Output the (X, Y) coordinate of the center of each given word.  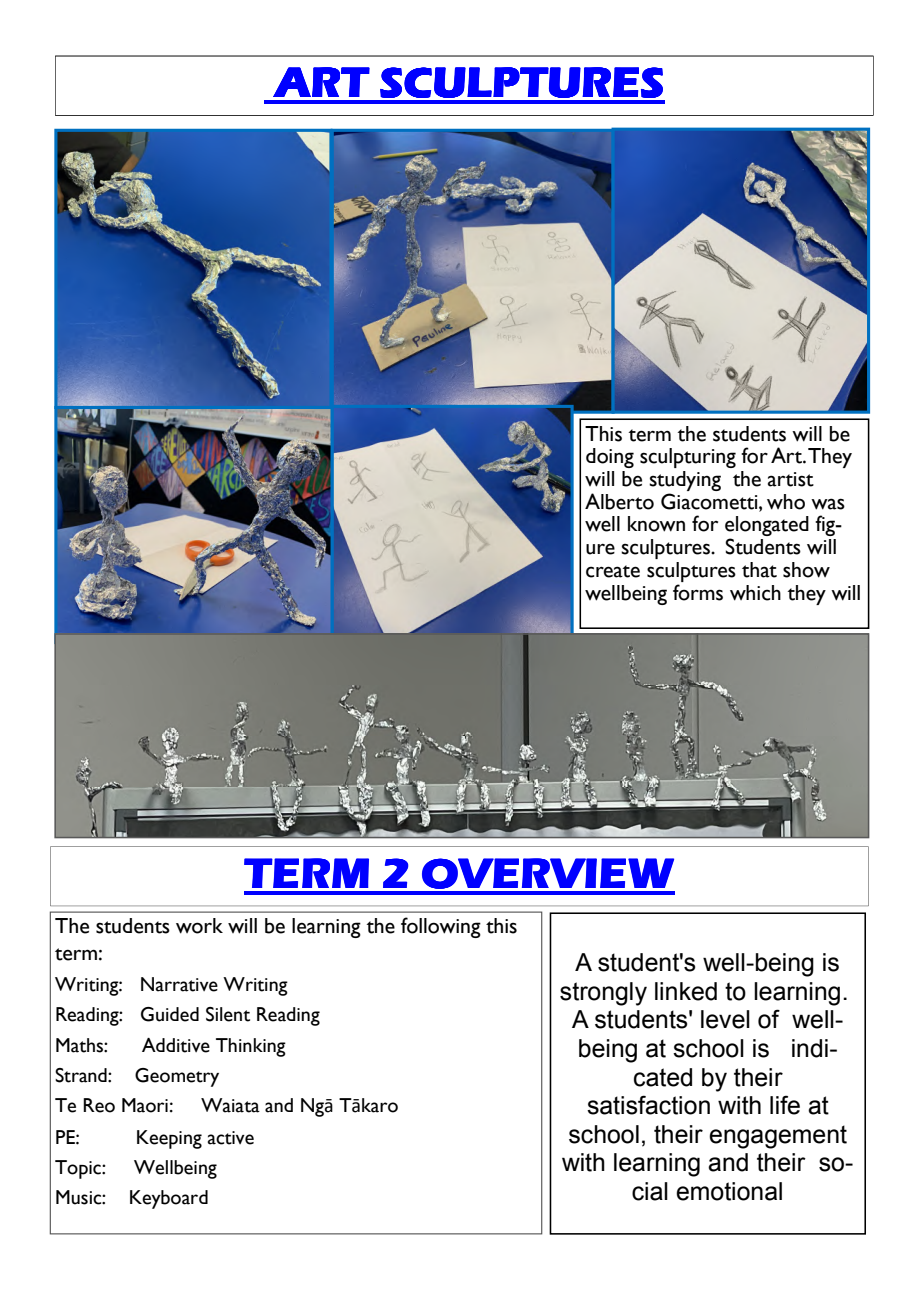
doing (610, 458)
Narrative (179, 984)
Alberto (619, 501)
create (613, 571)
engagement (778, 1137)
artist (791, 479)
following (441, 927)
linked (686, 991)
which (755, 593)
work (199, 926)
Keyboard (169, 1199)
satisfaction (648, 1105)
